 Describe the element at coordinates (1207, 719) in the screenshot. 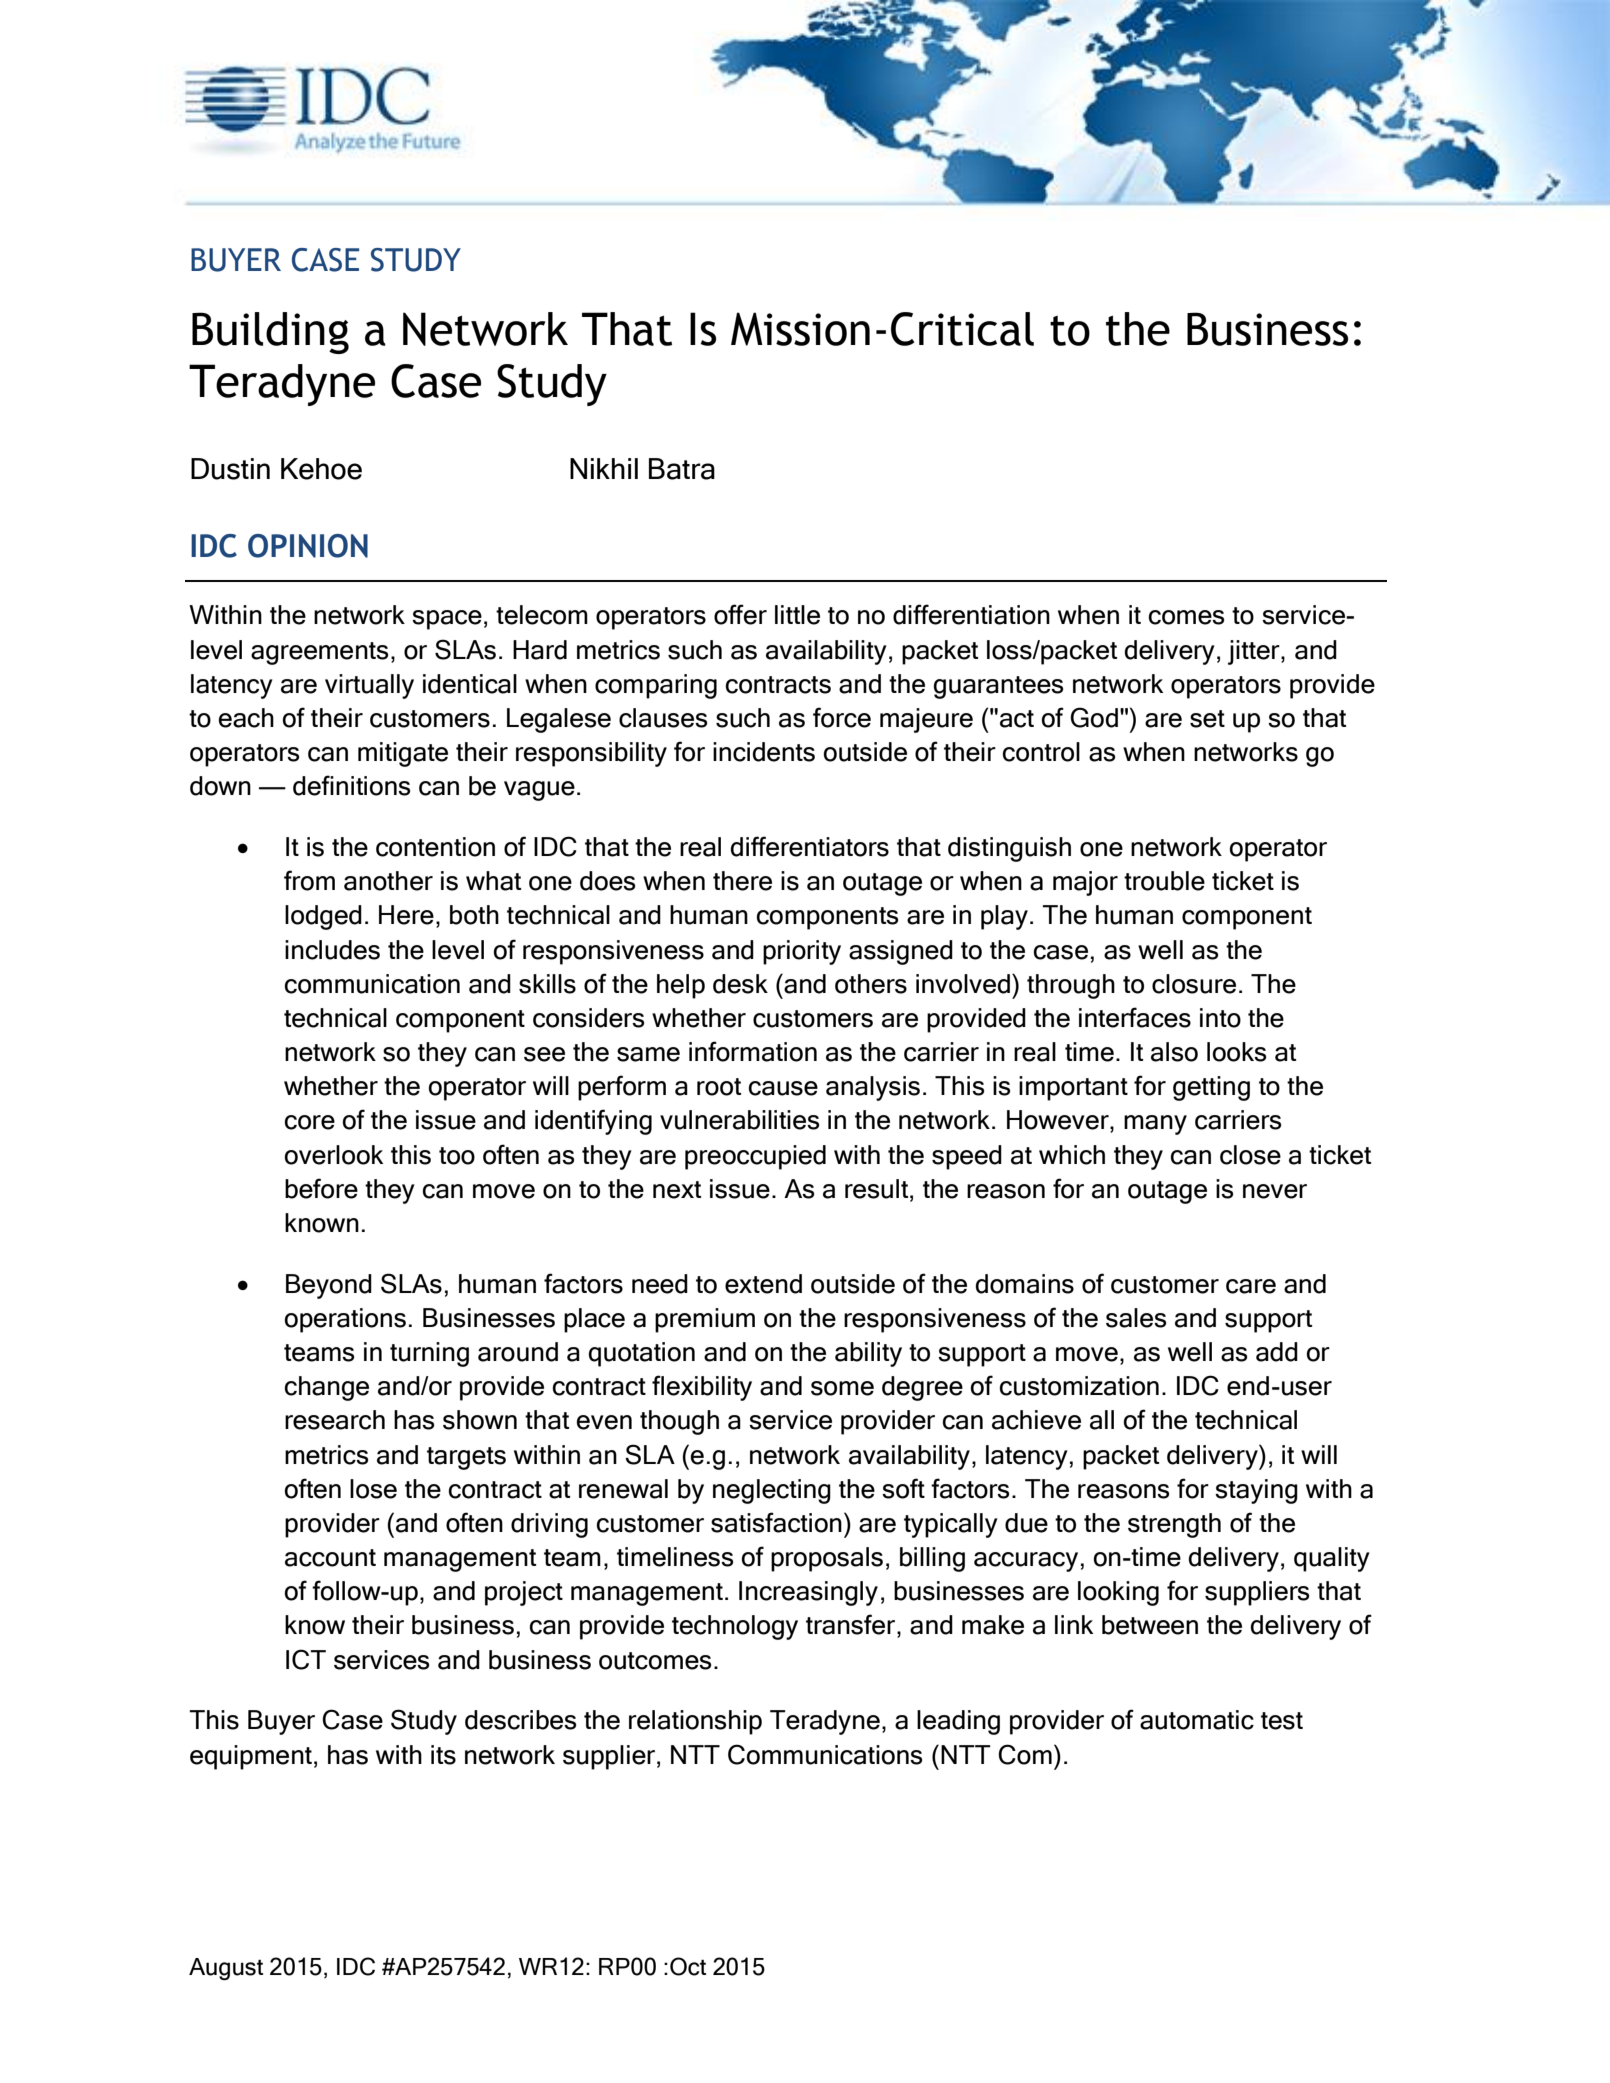

I see `set` at that location.
